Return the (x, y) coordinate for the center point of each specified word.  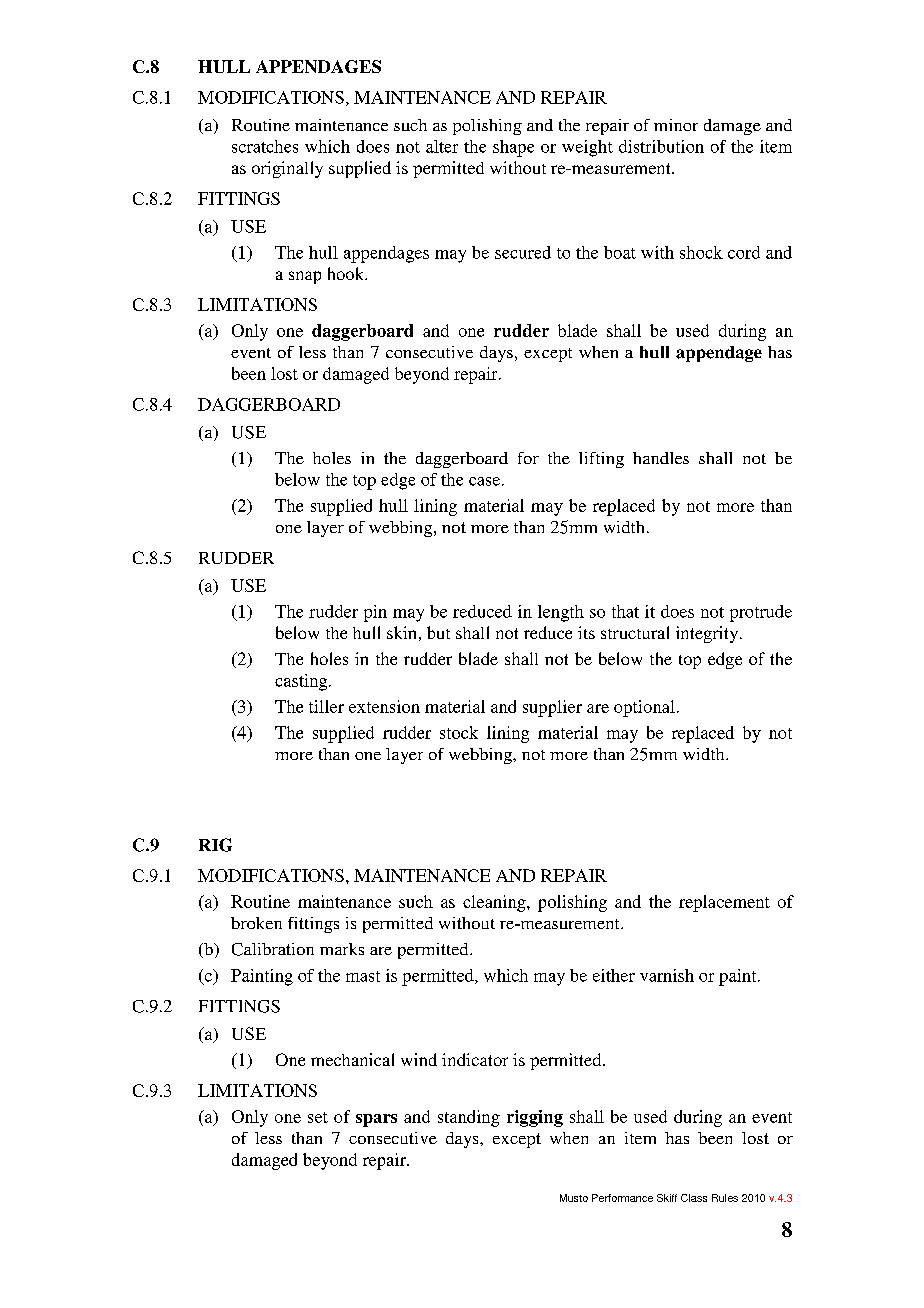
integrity (708, 634)
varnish (667, 975)
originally (287, 169)
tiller (326, 706)
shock (701, 252)
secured (523, 252)
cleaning (495, 903)
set (318, 1117)
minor (676, 125)
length (561, 613)
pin (375, 613)
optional (644, 708)
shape (513, 148)
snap (305, 277)
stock (459, 732)
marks (342, 949)
